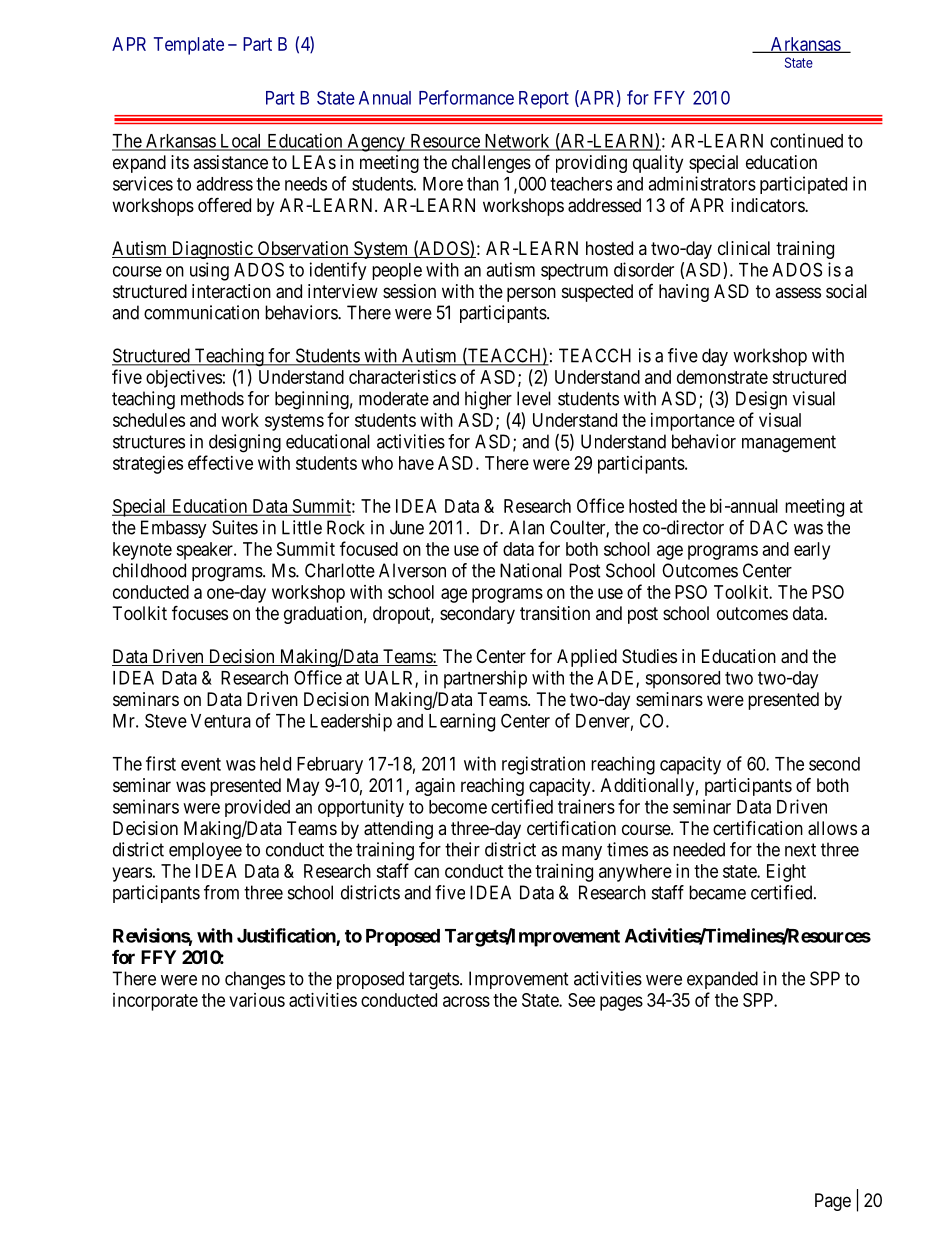 Image resolution: width=952 pixels, height=1233 pixels. I want to click on changes, so click(255, 980).
